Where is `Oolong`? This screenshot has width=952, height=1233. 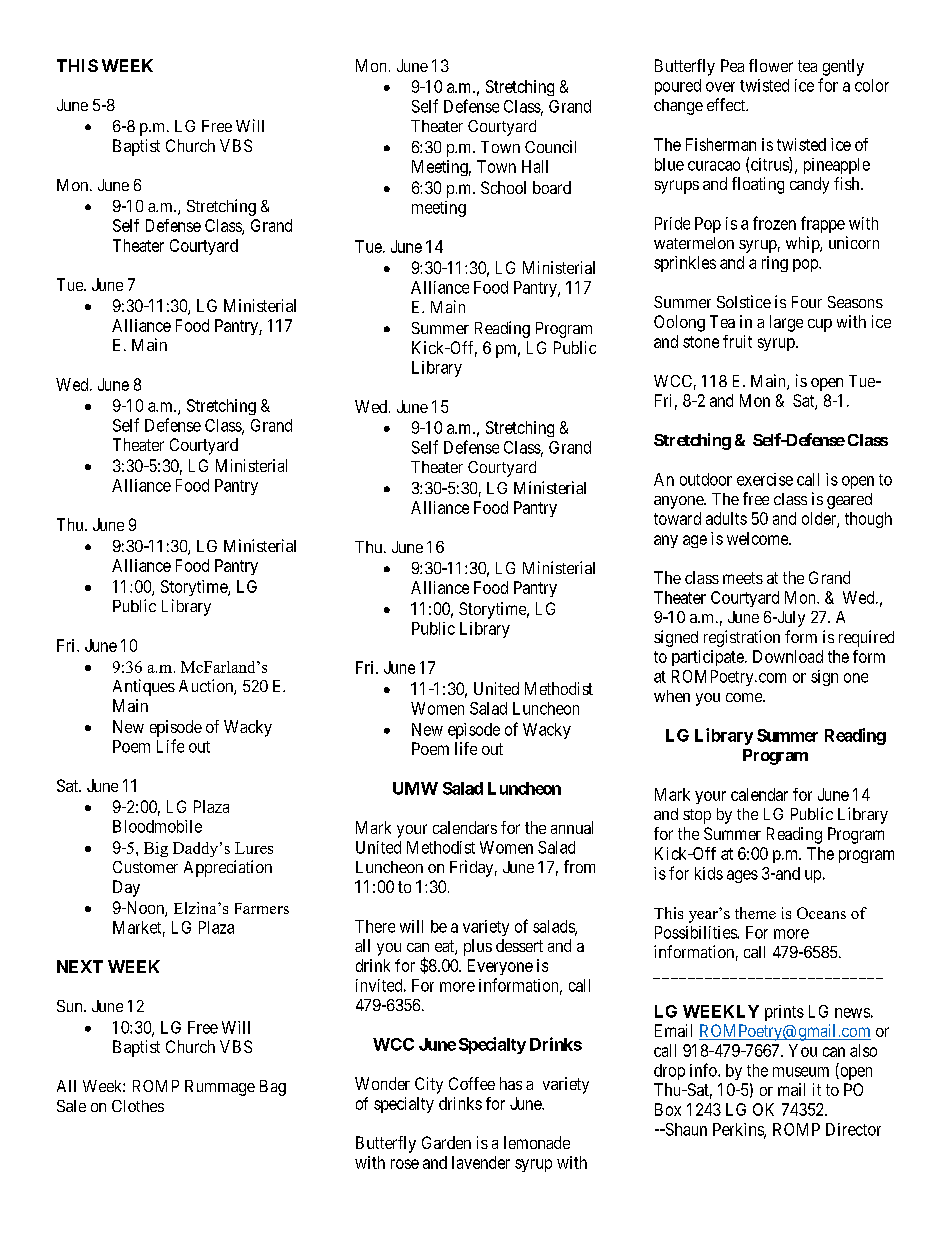 Oolong is located at coordinates (679, 323).
